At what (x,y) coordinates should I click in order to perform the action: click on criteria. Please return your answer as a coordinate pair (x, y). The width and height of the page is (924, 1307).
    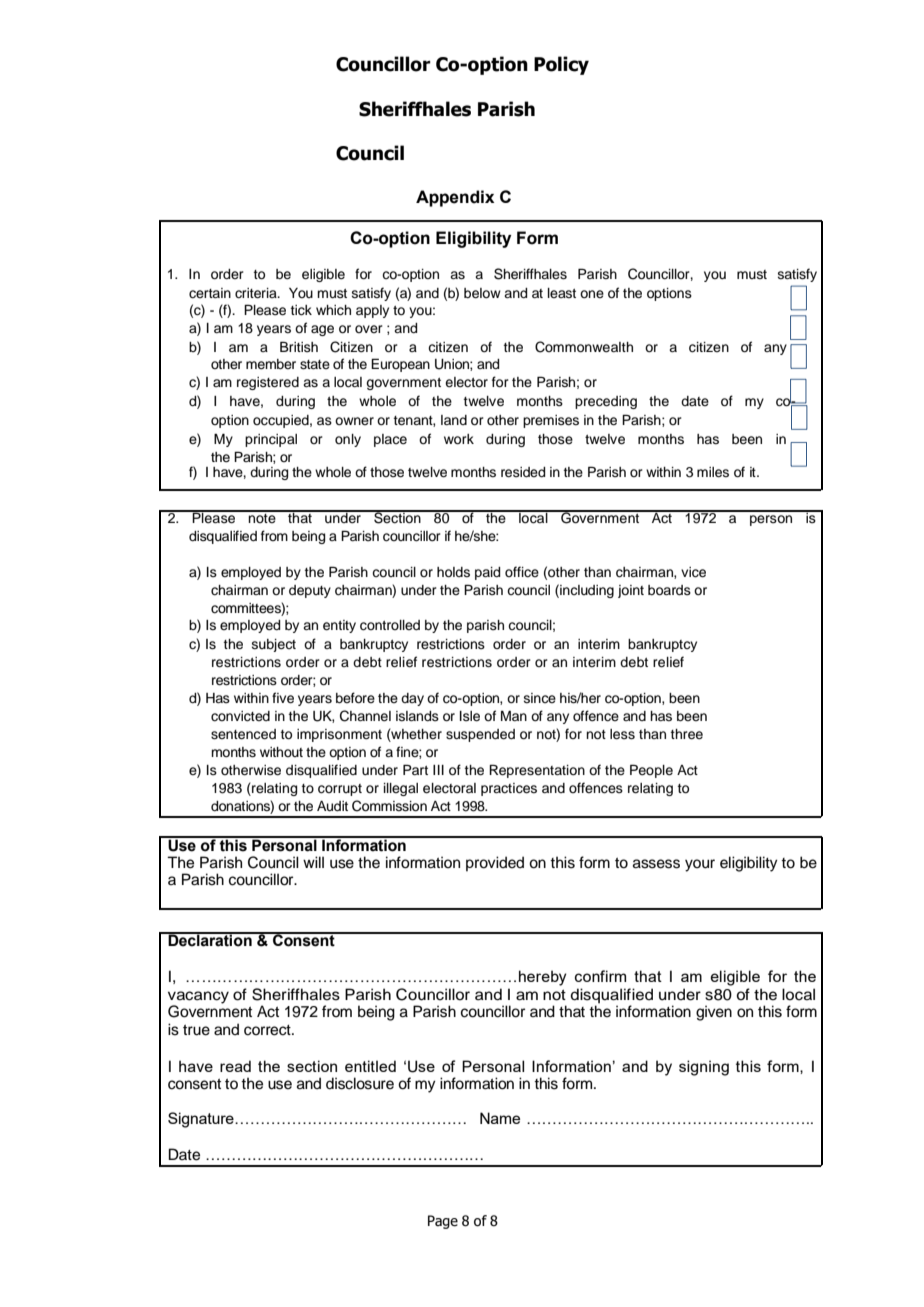
    Looking at the image, I should click on (257, 293).
